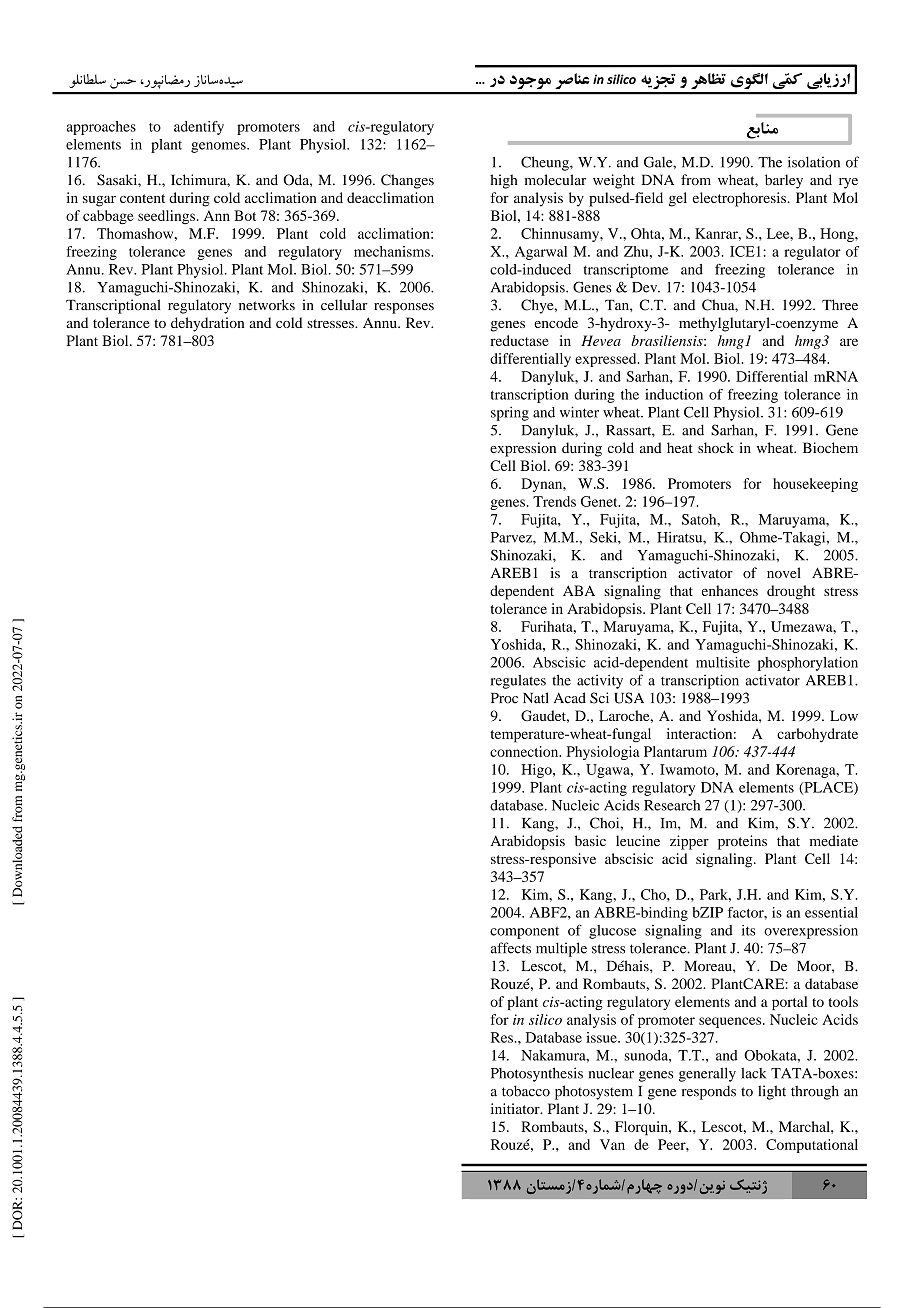 The width and height of the page is (924, 1308). I want to click on initiator, so click(516, 1108).
